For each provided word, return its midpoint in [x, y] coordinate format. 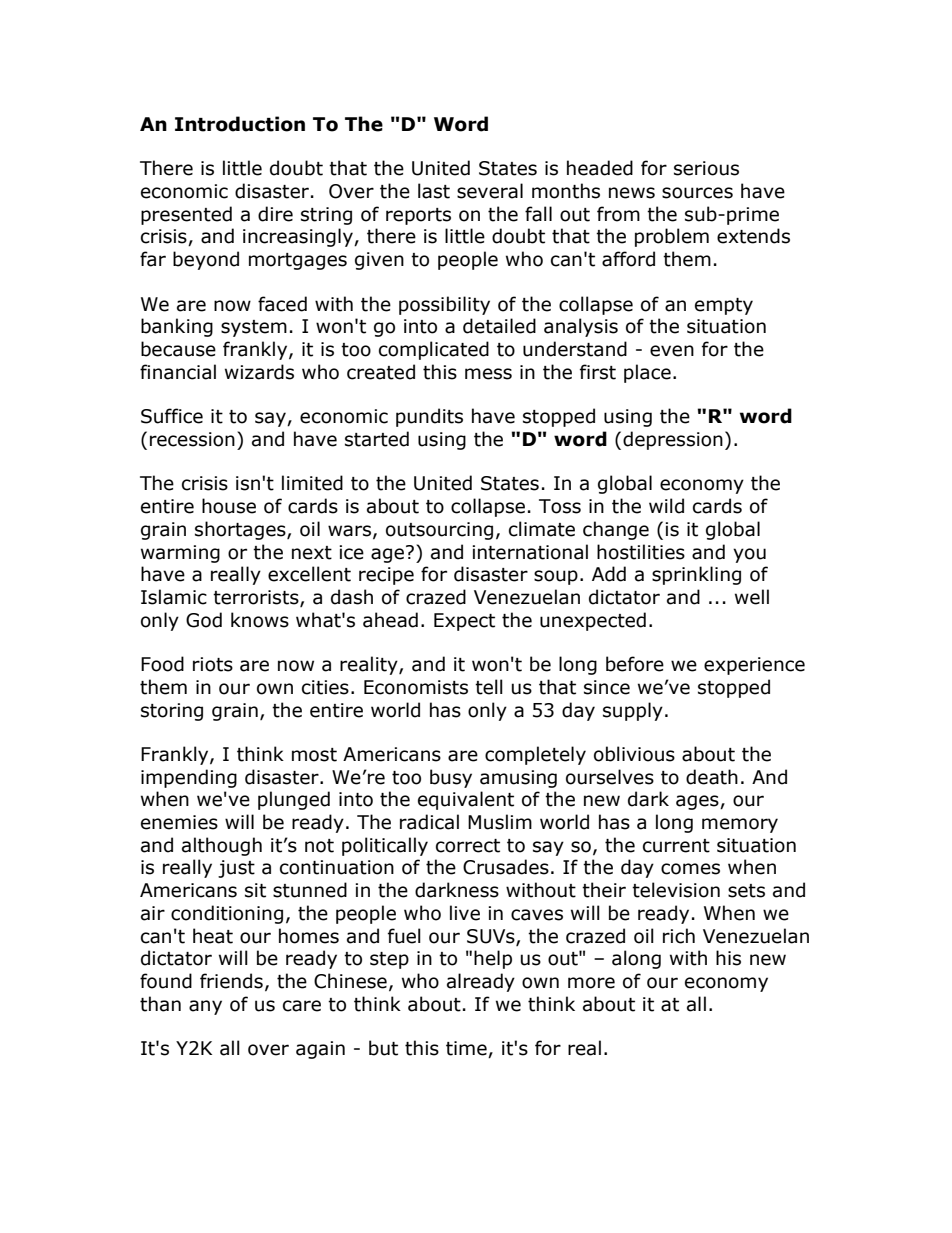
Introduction [240, 124]
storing [172, 712]
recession [192, 439]
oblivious [634, 754]
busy [451, 778]
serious [706, 168]
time [467, 1049]
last [434, 191]
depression [673, 440]
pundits [429, 417]
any [205, 1007]
